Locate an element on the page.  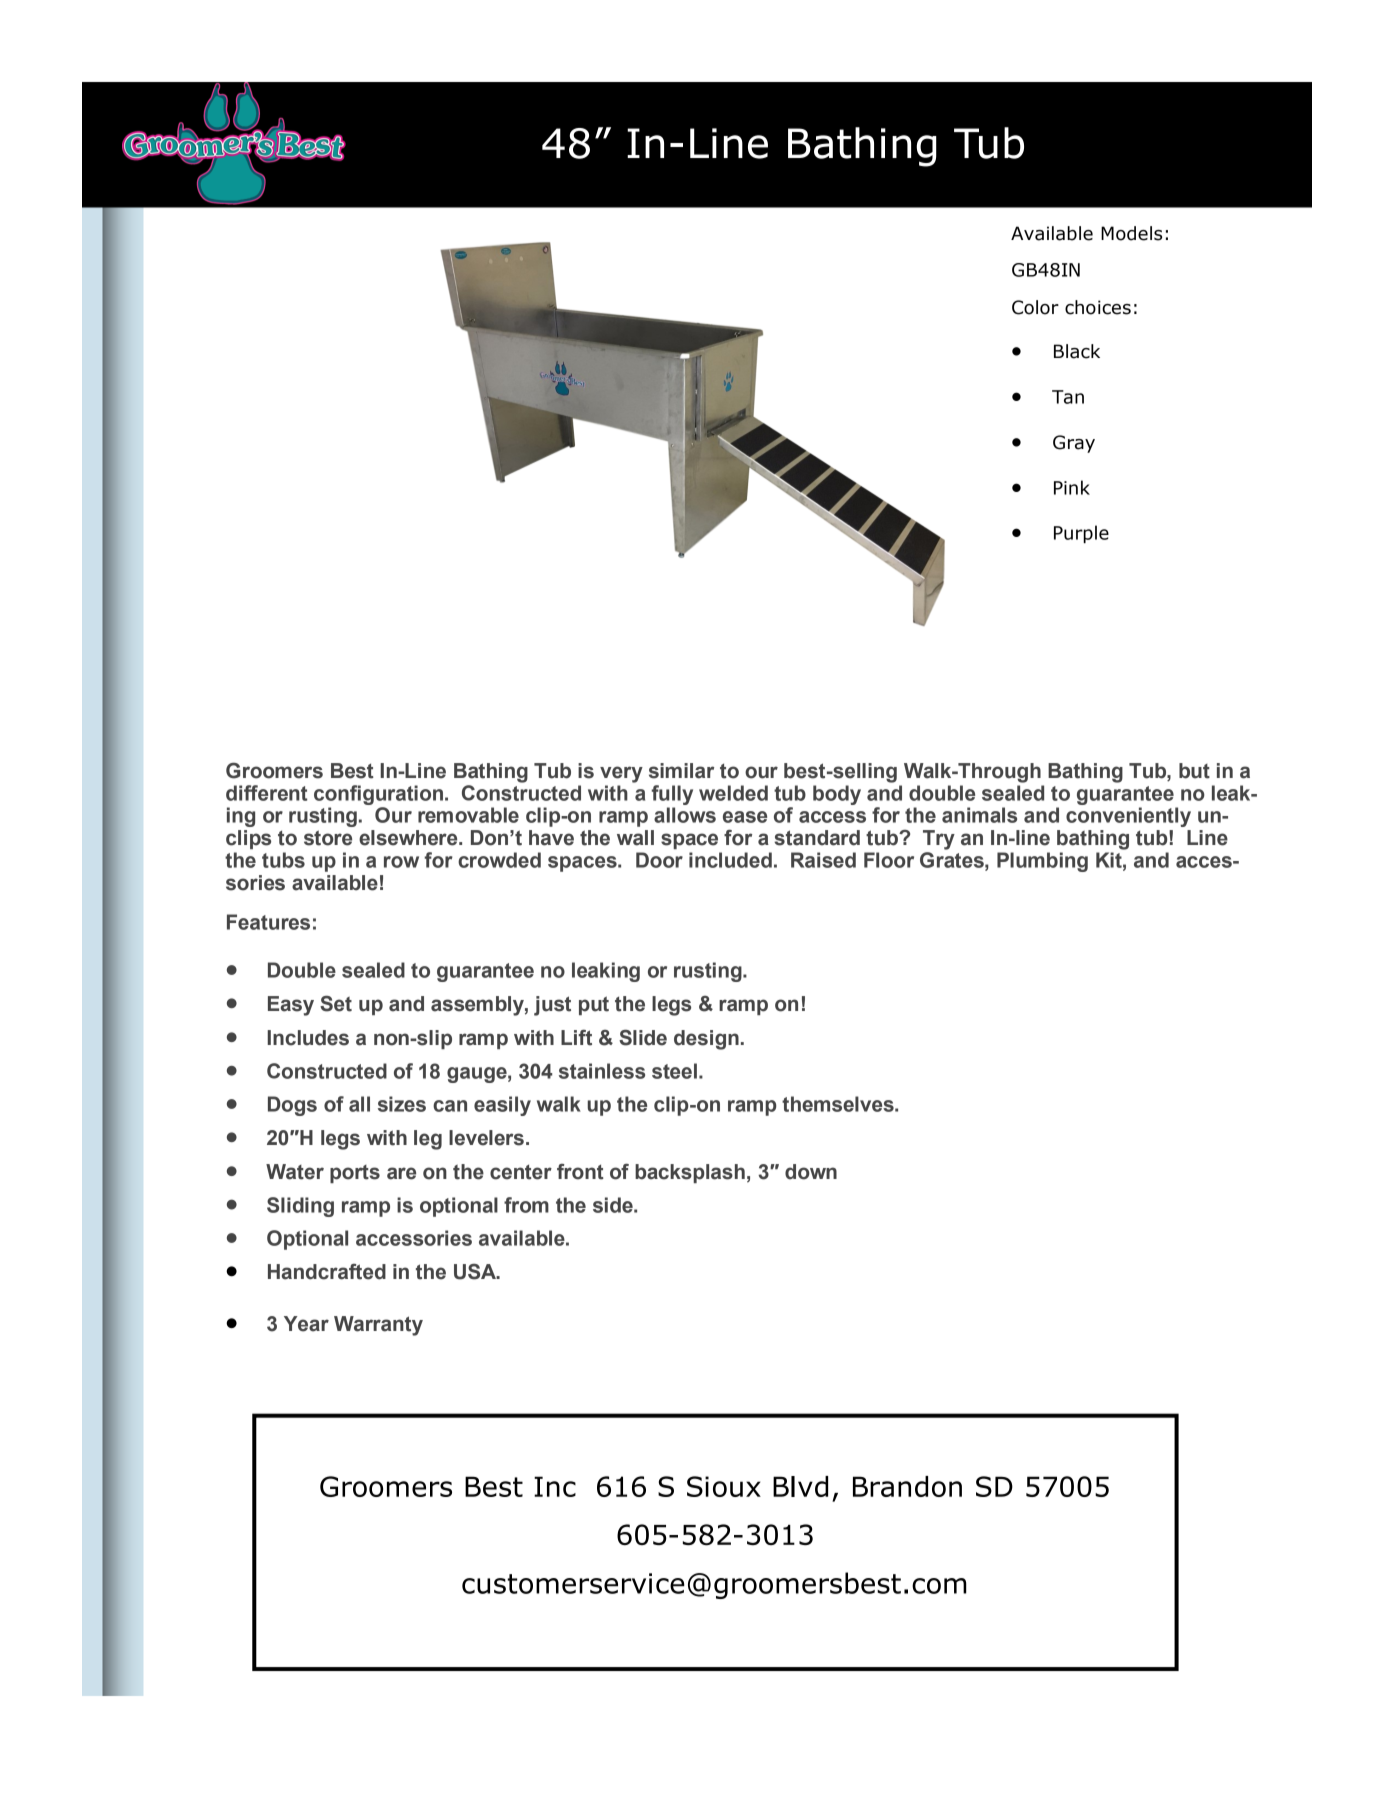
Black is located at coordinates (1077, 351).
